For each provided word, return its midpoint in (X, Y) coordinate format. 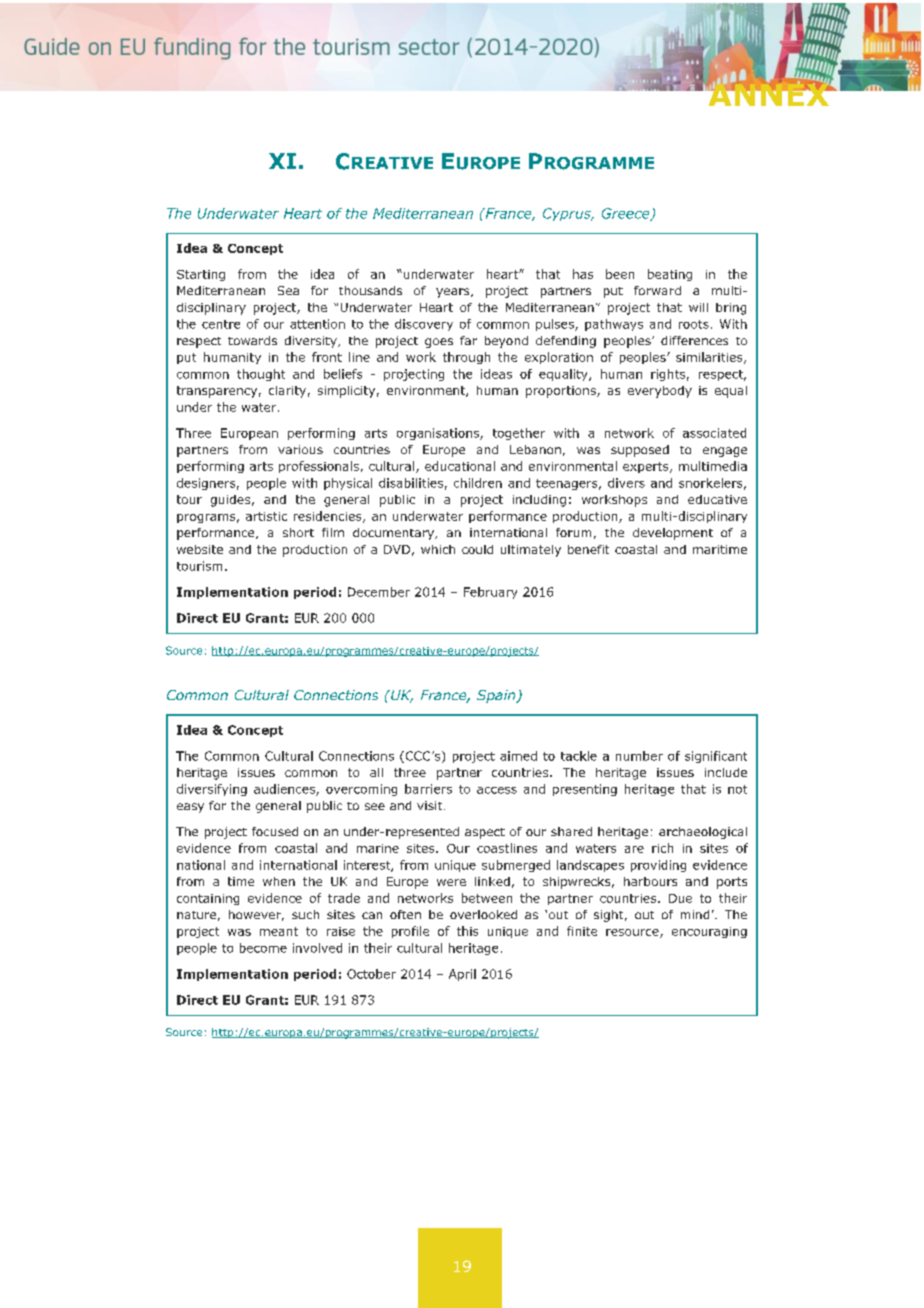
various (300, 449)
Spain (497, 696)
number (639, 756)
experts (647, 467)
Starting (201, 275)
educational (460, 466)
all (376, 772)
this (467, 931)
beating (670, 275)
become (263, 948)
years (454, 293)
